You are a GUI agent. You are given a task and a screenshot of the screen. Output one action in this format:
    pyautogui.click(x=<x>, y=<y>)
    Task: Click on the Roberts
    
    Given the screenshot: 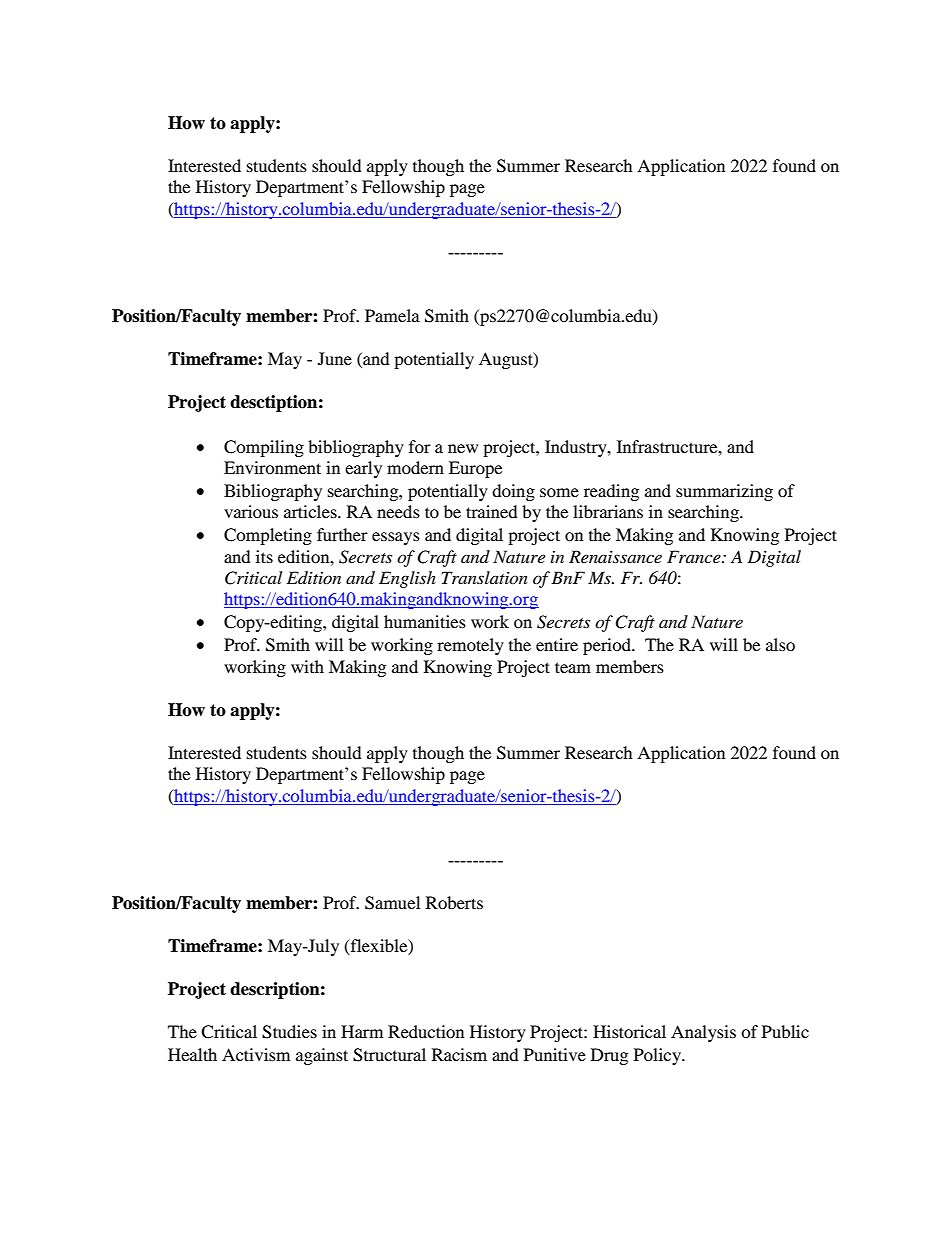 What is the action you would take?
    pyautogui.click(x=454, y=902)
